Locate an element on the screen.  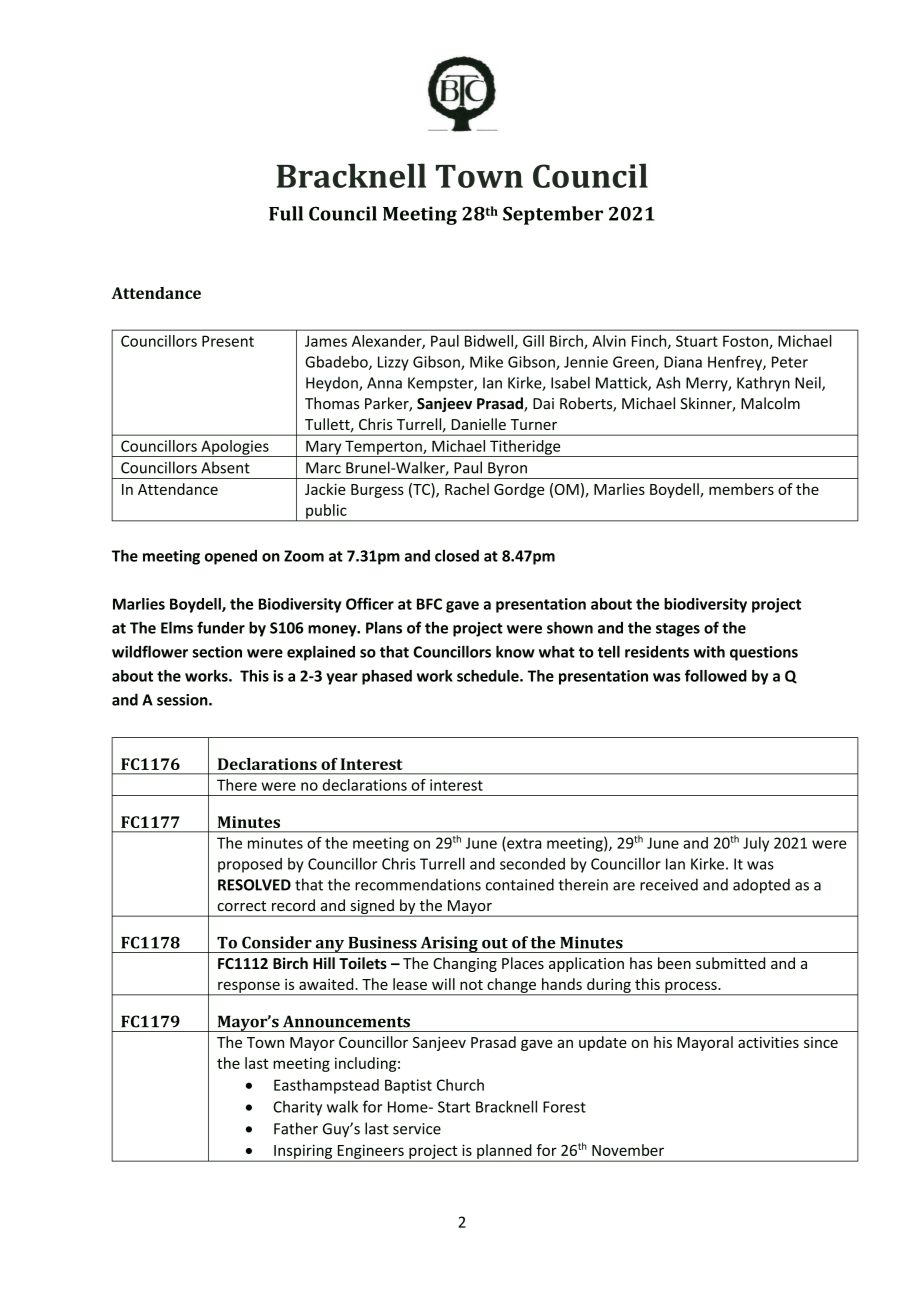
correct is located at coordinates (241, 906).
